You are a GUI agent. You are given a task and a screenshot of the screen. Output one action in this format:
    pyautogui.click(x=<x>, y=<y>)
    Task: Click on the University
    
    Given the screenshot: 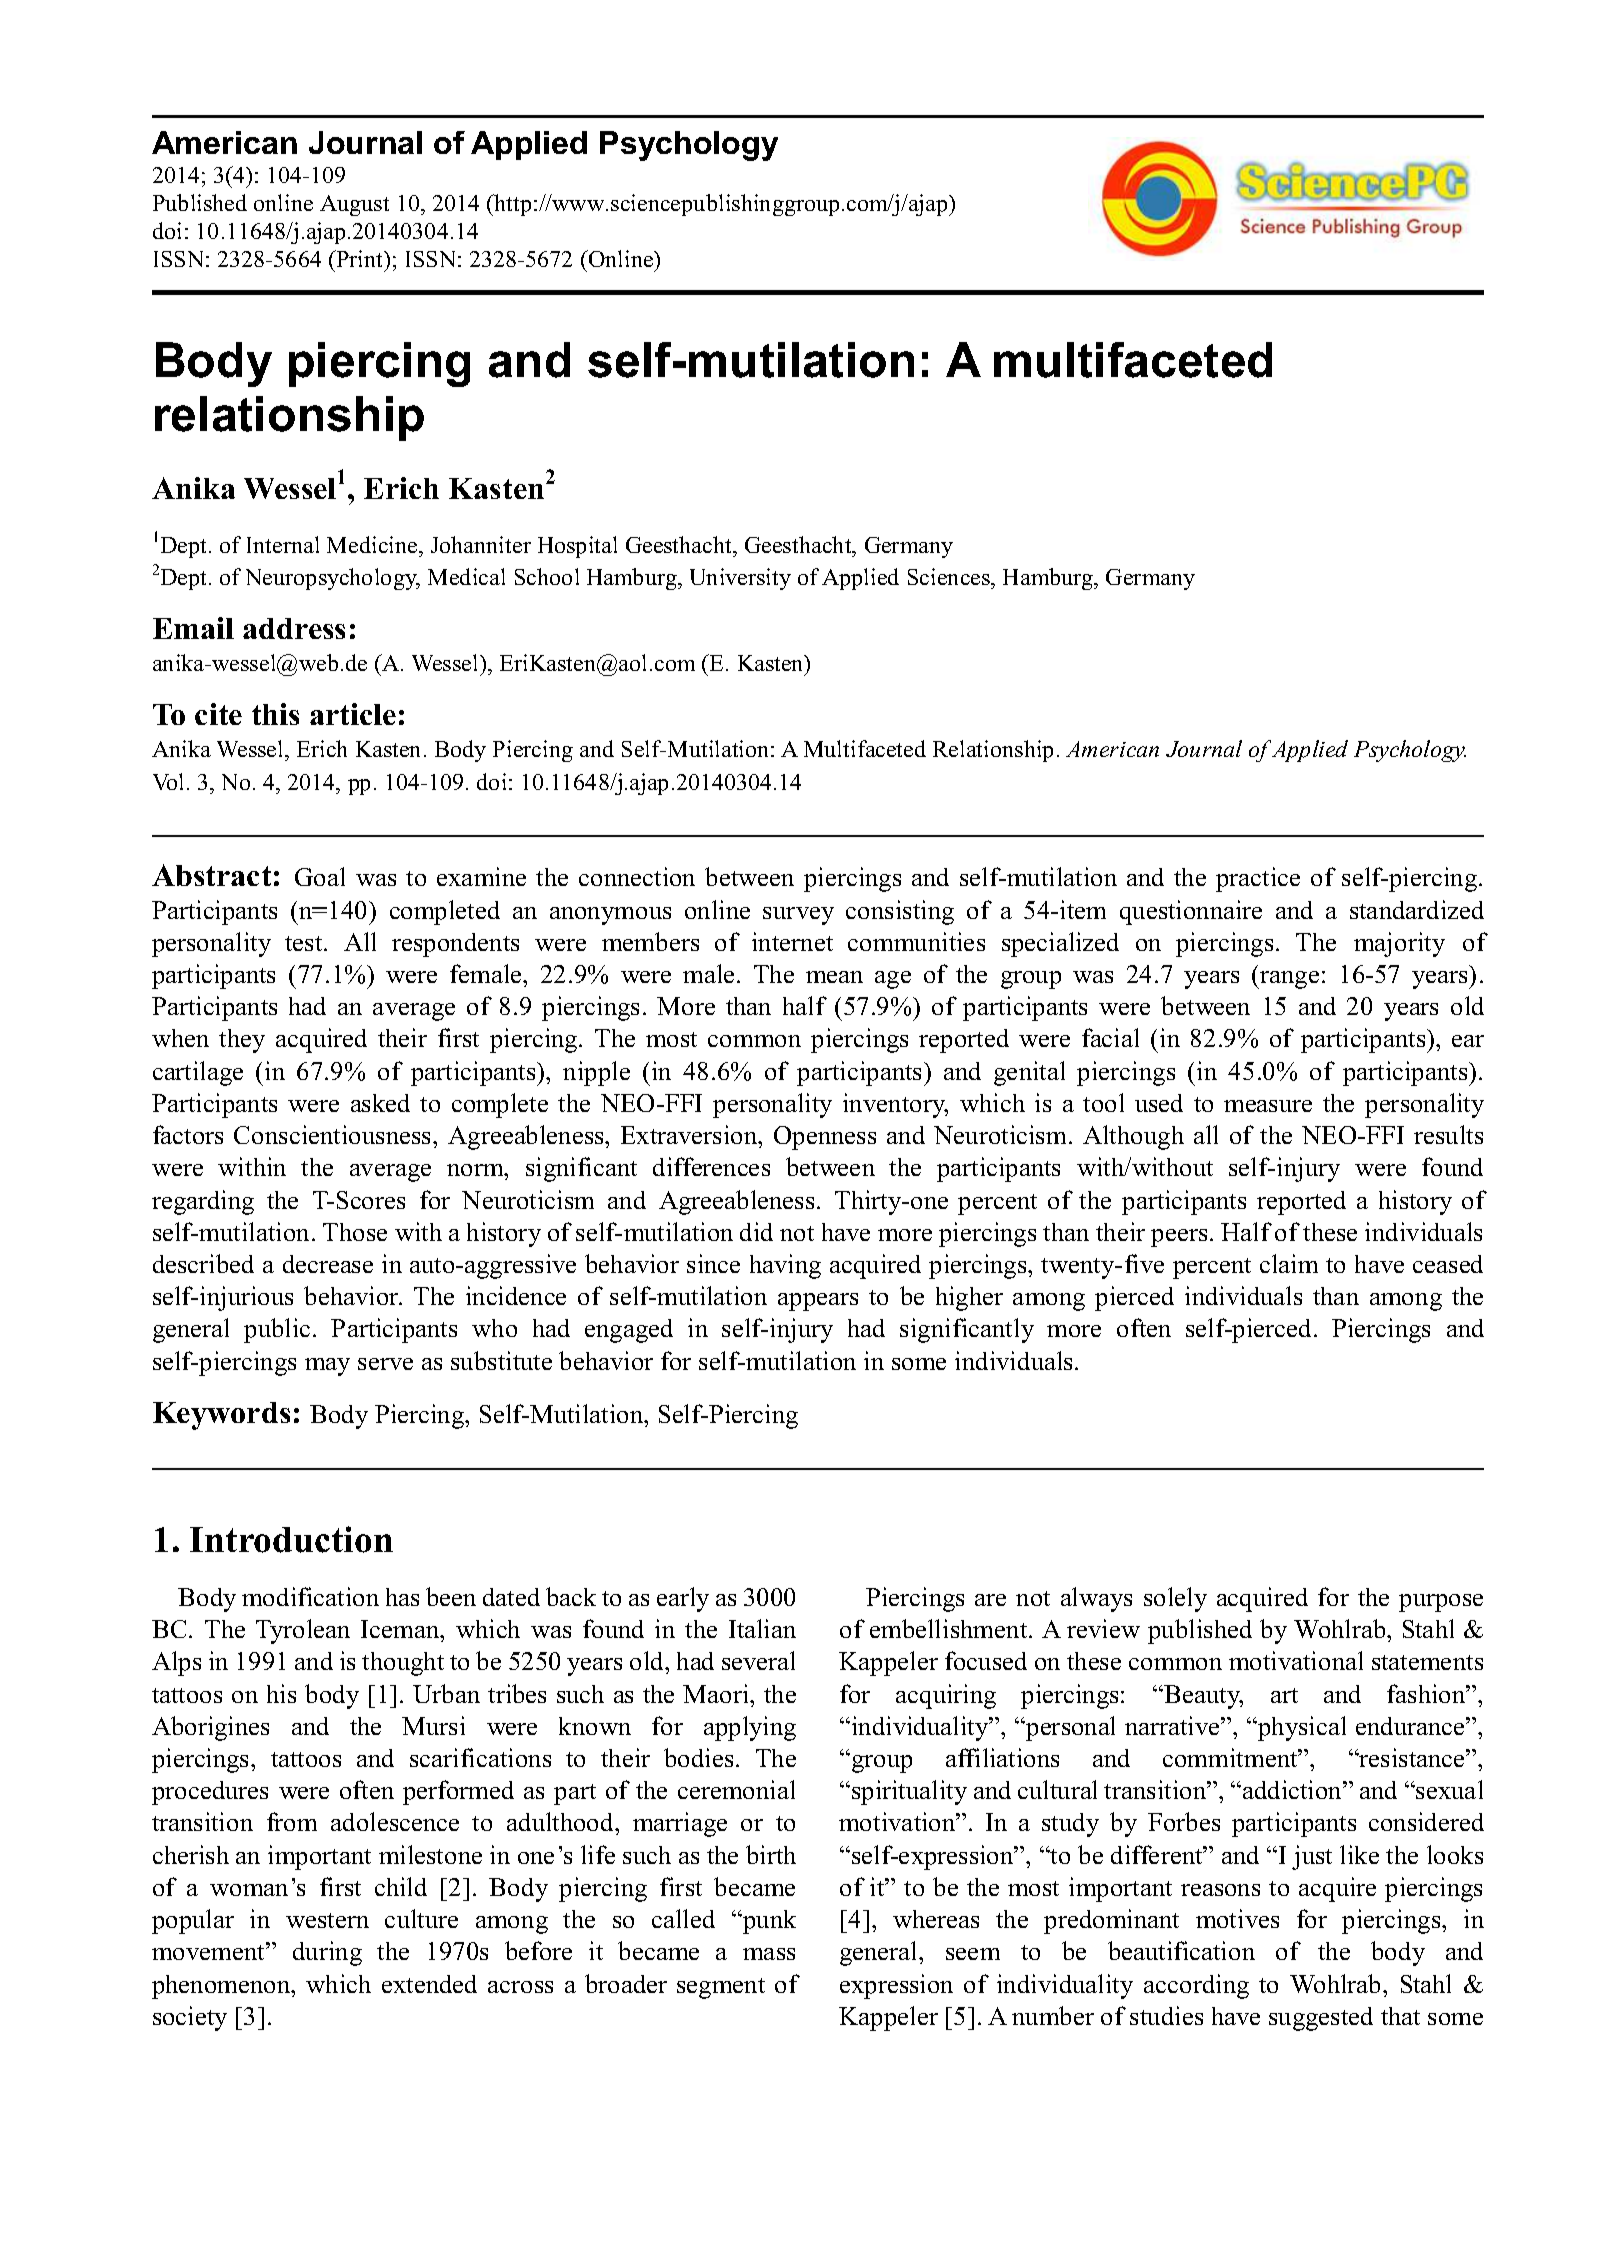 What is the action you would take?
    pyautogui.click(x=740, y=579)
